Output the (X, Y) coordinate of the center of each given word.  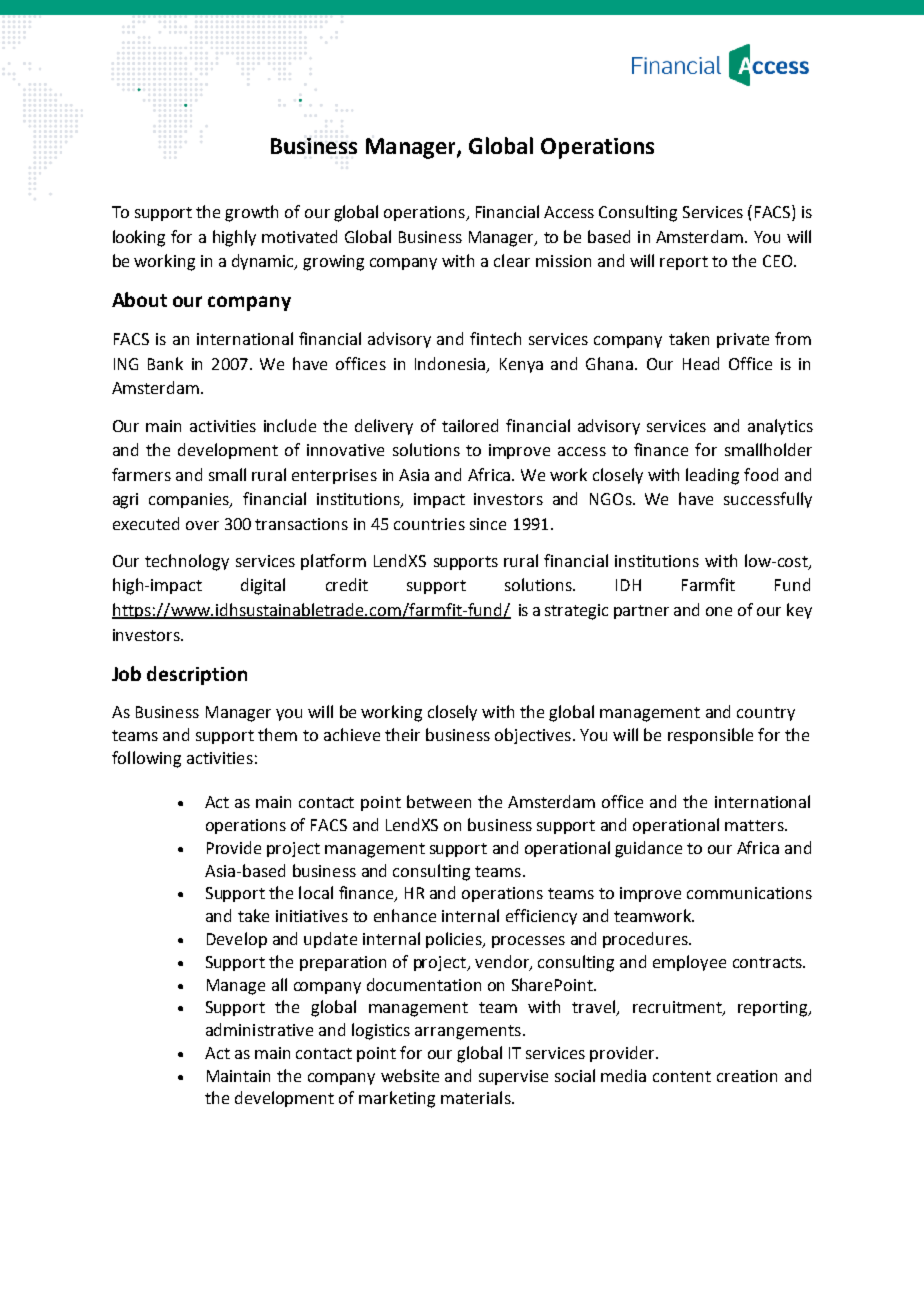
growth (251, 213)
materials (477, 1097)
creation (747, 1076)
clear (512, 260)
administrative (259, 1029)
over (202, 525)
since (488, 524)
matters (755, 825)
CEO (779, 261)
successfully (768, 500)
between (439, 801)
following (146, 759)
